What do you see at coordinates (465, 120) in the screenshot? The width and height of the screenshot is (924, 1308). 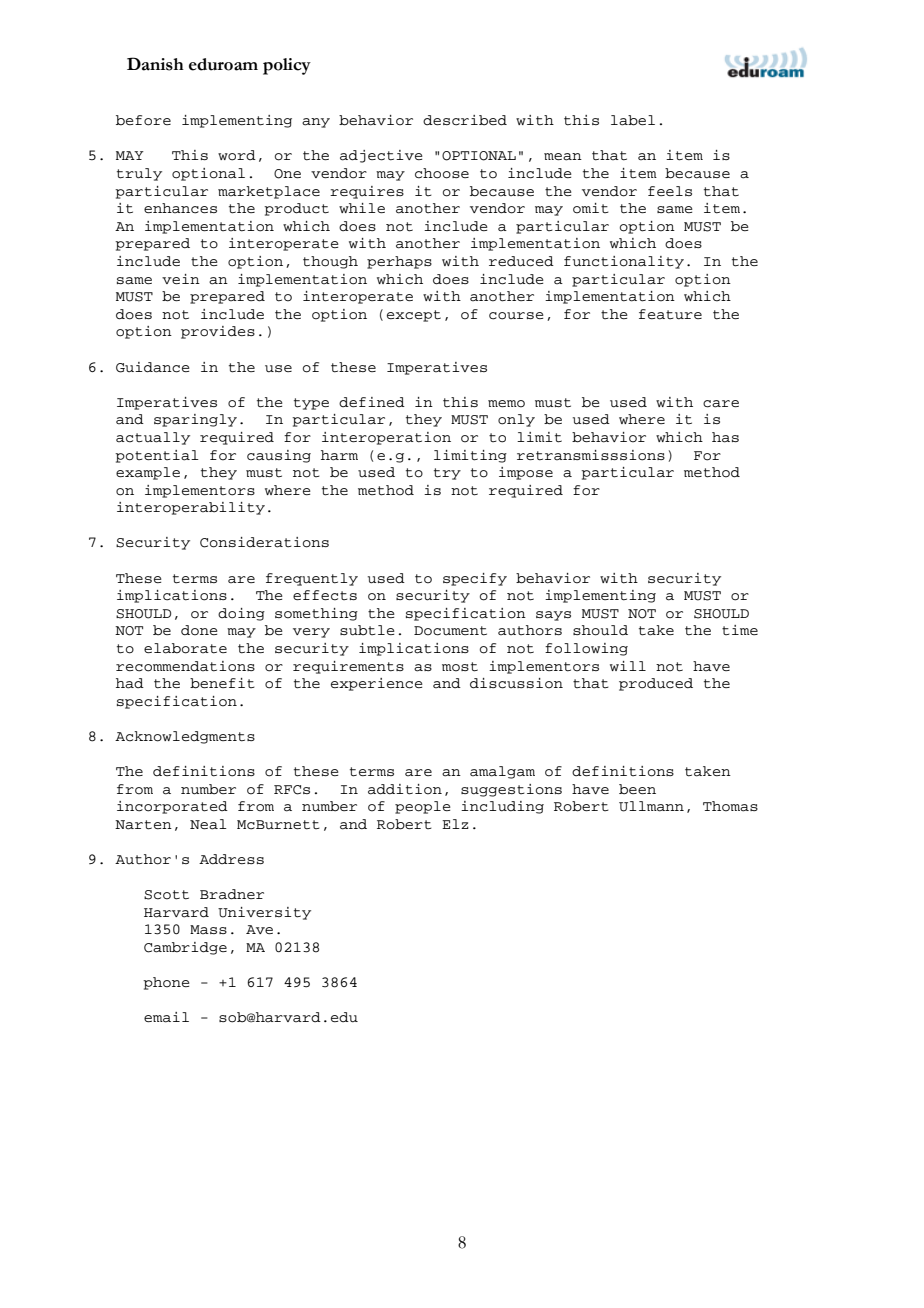 I see `described` at bounding box center [465, 120].
